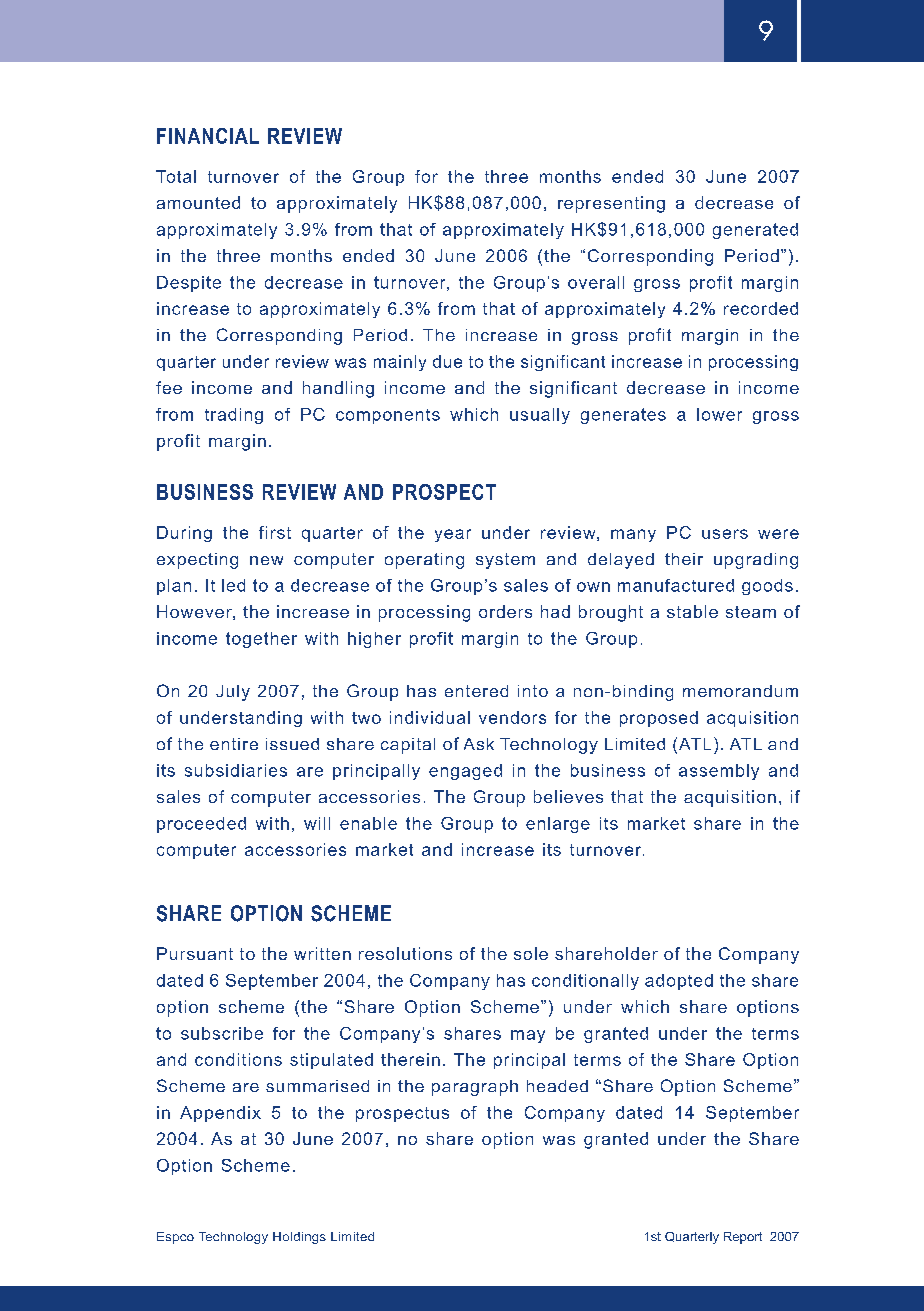 This screenshot has width=924, height=1311. Describe the element at coordinates (611, 204) in the screenshot. I see `representing` at that location.
